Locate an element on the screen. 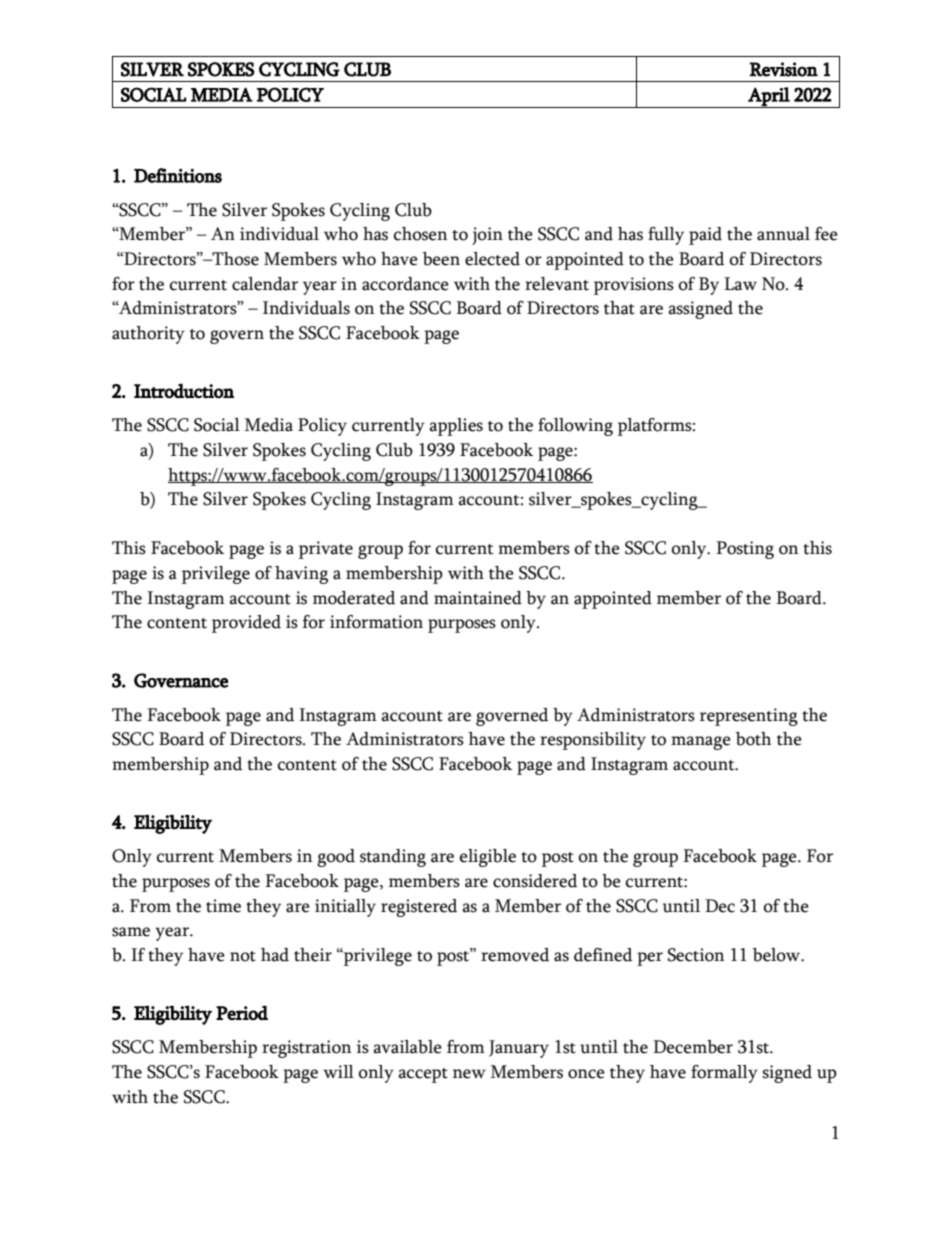  Law is located at coordinates (740, 284).
